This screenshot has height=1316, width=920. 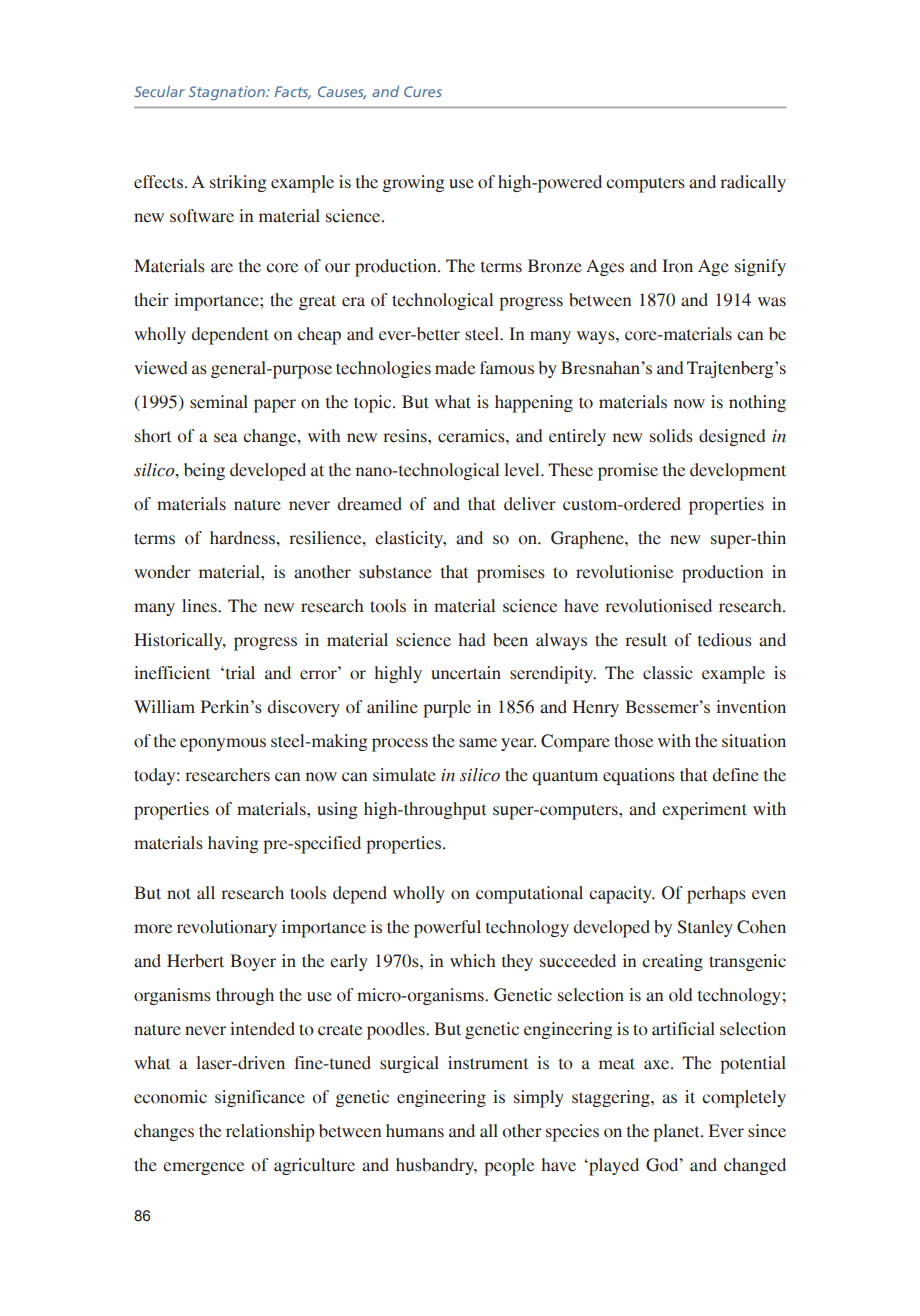 What do you see at coordinates (472, 640) in the screenshot?
I see `had` at bounding box center [472, 640].
